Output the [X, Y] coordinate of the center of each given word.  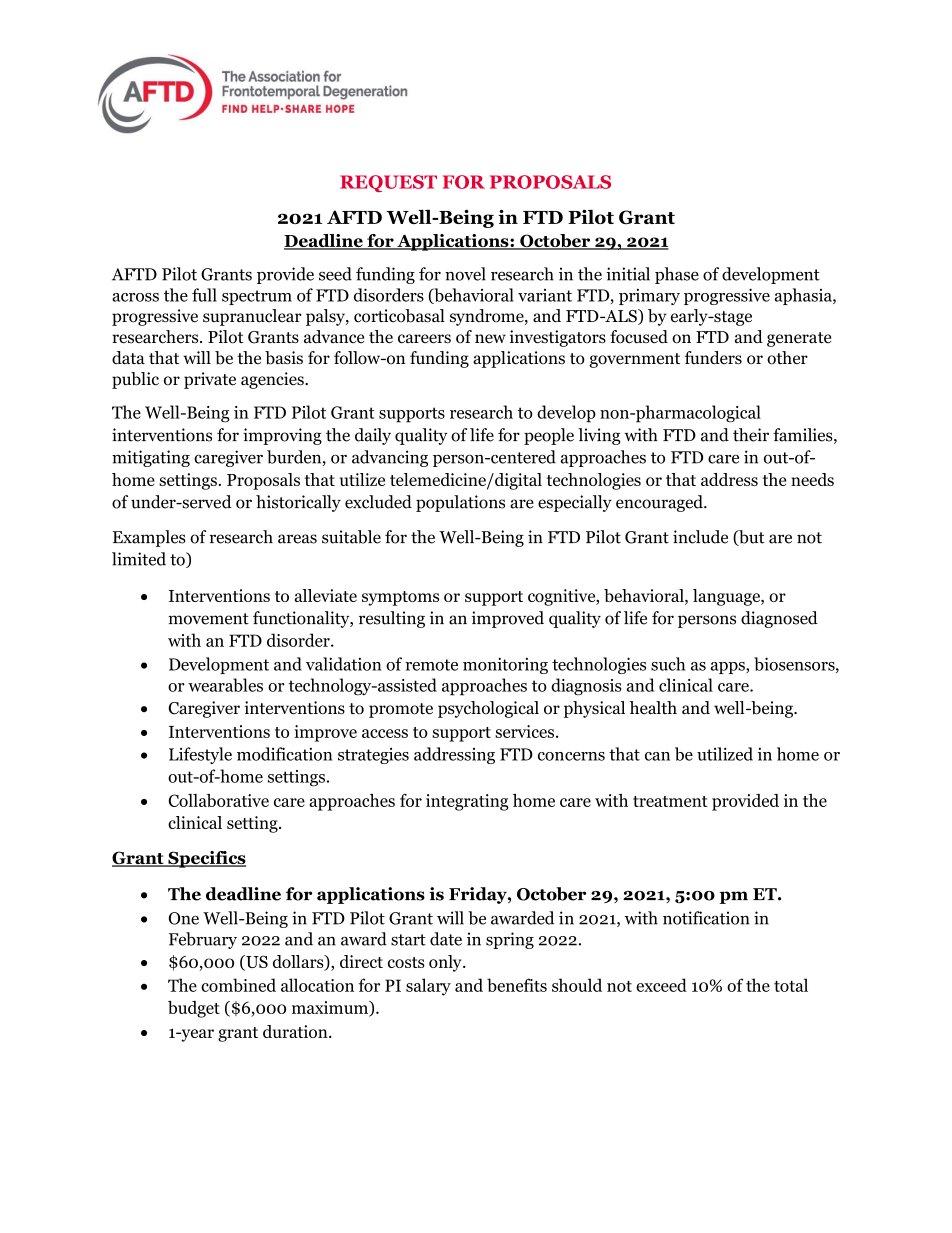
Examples [149, 538]
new [490, 339]
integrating [467, 802]
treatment [670, 801]
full [204, 295]
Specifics [206, 859]
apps [729, 668]
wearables [225, 685]
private [210, 380]
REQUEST [388, 183]
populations [460, 503]
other [787, 358]
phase [677, 275]
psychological [488, 709]
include [700, 537]
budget [194, 1009]
